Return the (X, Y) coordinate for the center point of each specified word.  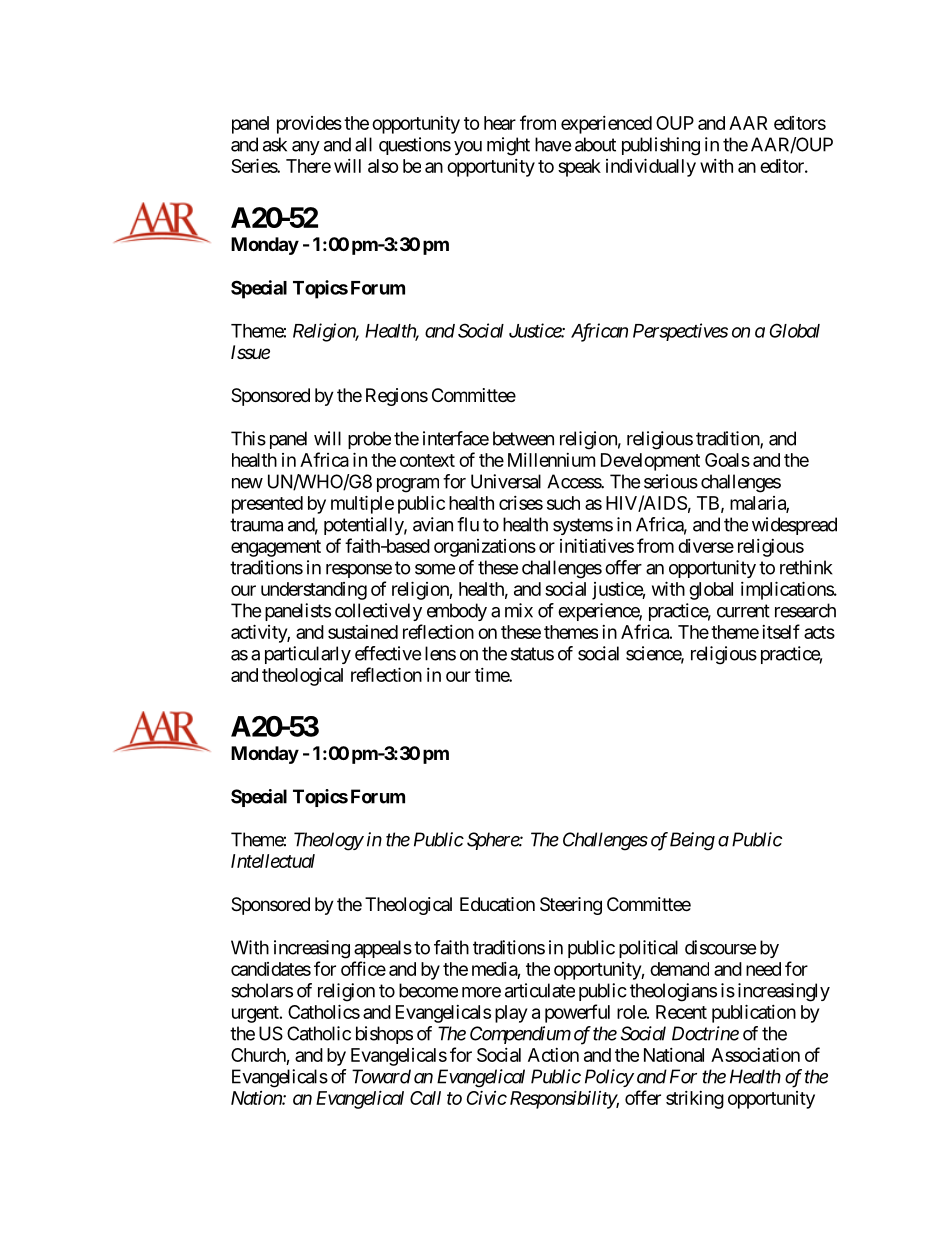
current (743, 611)
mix (519, 610)
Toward (381, 1076)
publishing (661, 146)
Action (553, 1055)
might (508, 146)
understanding (314, 591)
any (306, 148)
